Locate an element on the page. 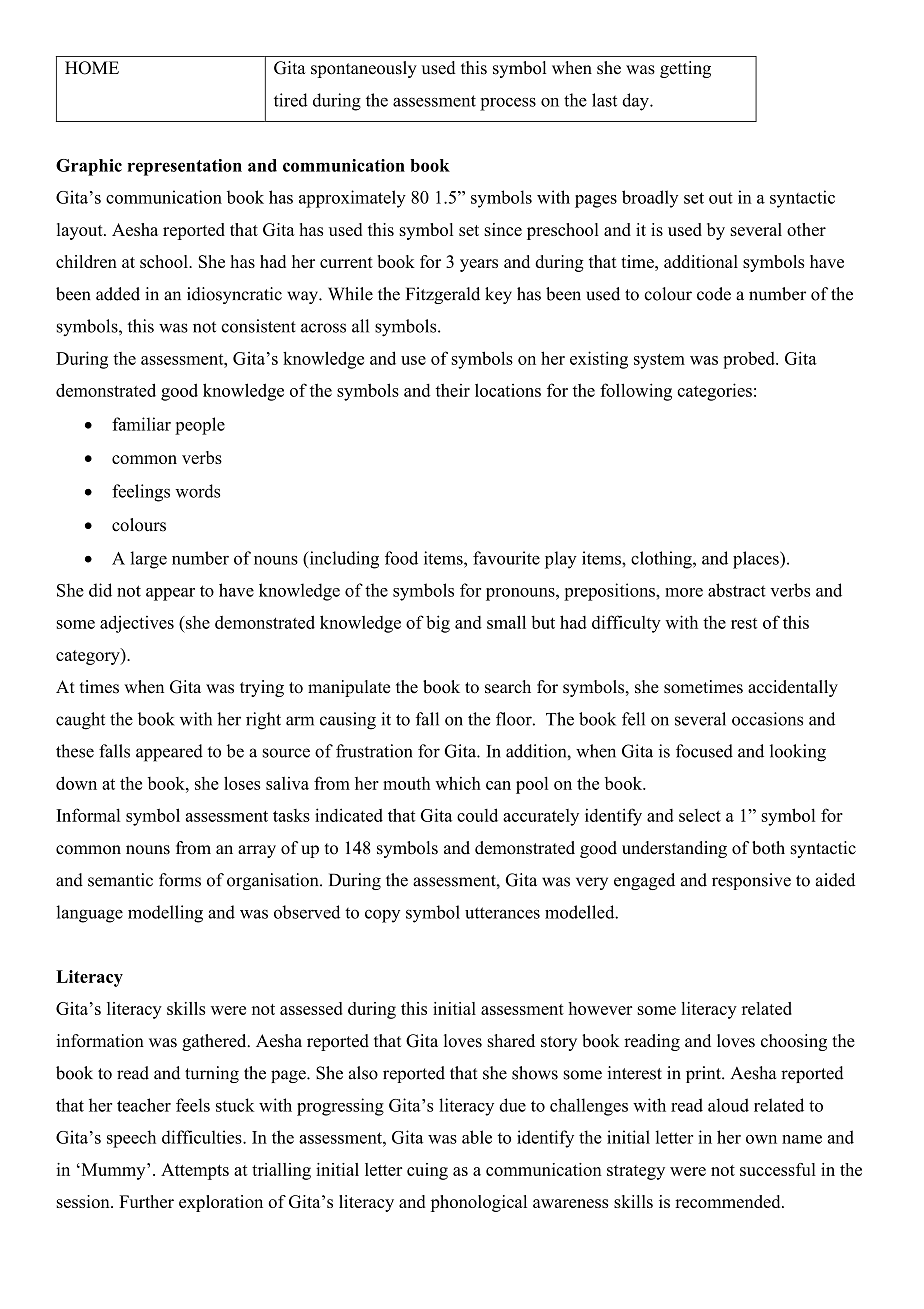 This page has width=924, height=1309. Informal is located at coordinates (88, 815).
